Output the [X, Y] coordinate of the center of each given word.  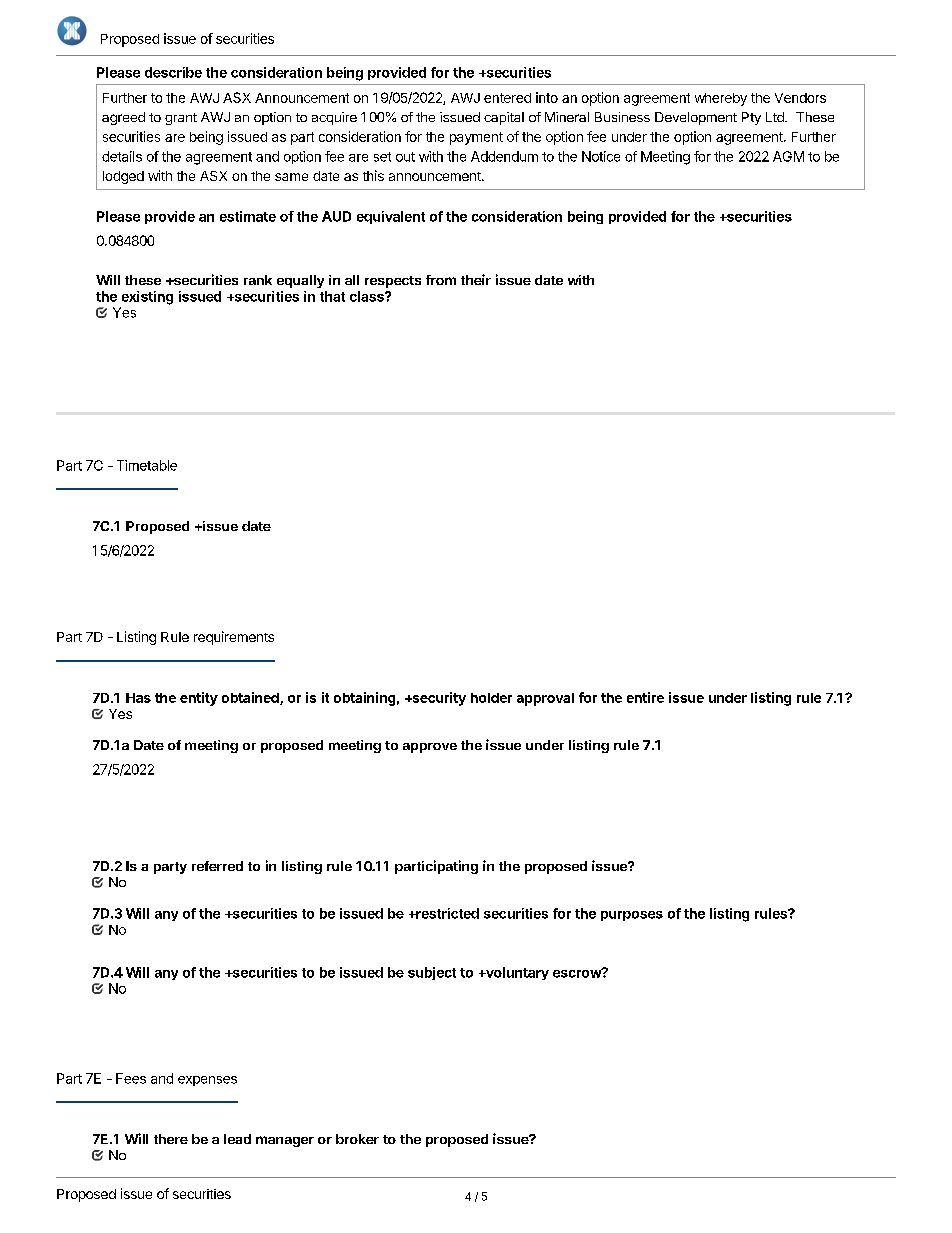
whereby [721, 99]
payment [476, 138]
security [438, 699]
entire [645, 697]
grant [181, 119]
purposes [632, 916]
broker [357, 1139]
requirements [234, 638]
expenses [207, 1081]
